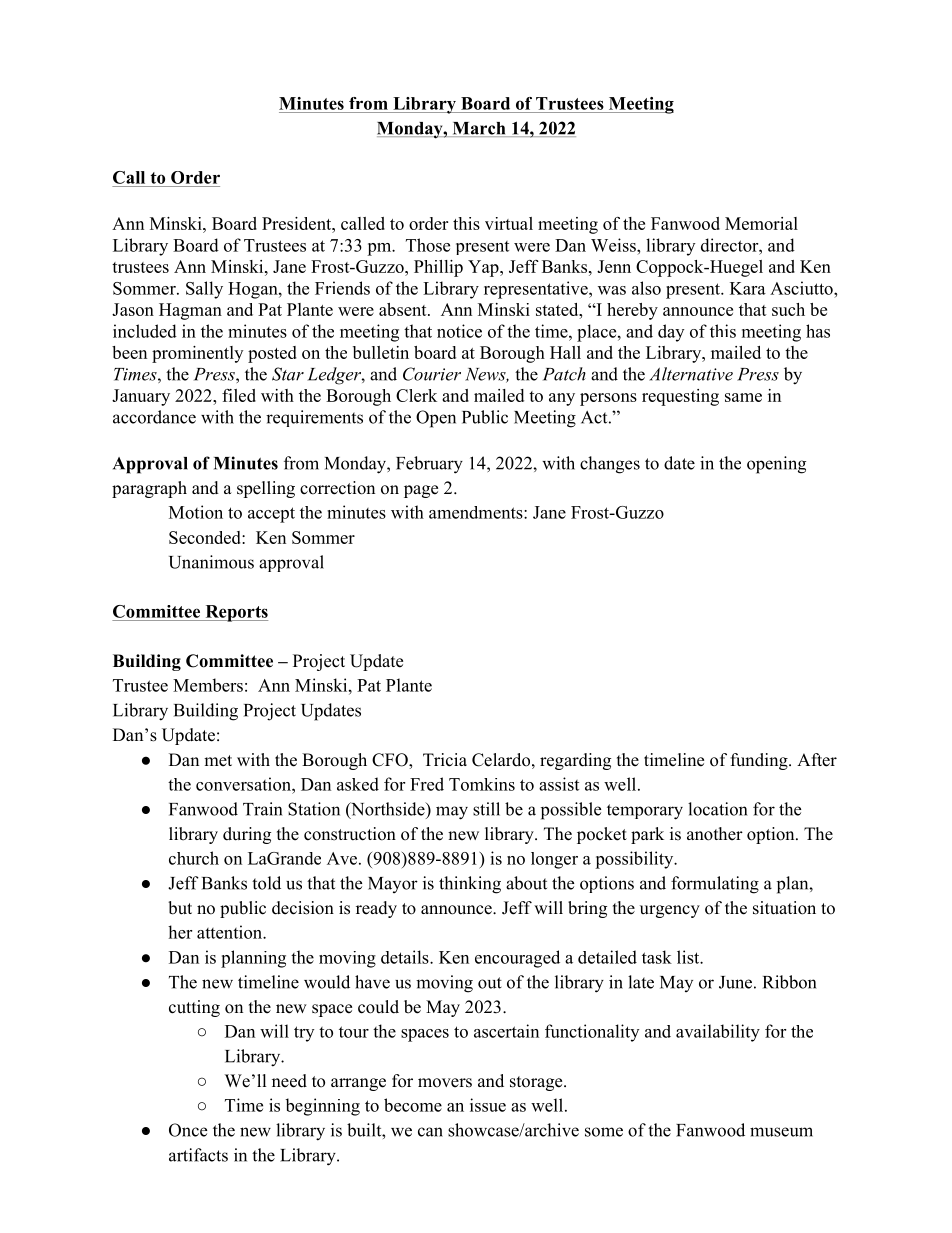 This screenshot has width=952, height=1233. Describe the element at coordinates (432, 374) in the screenshot. I see `Courier` at that location.
